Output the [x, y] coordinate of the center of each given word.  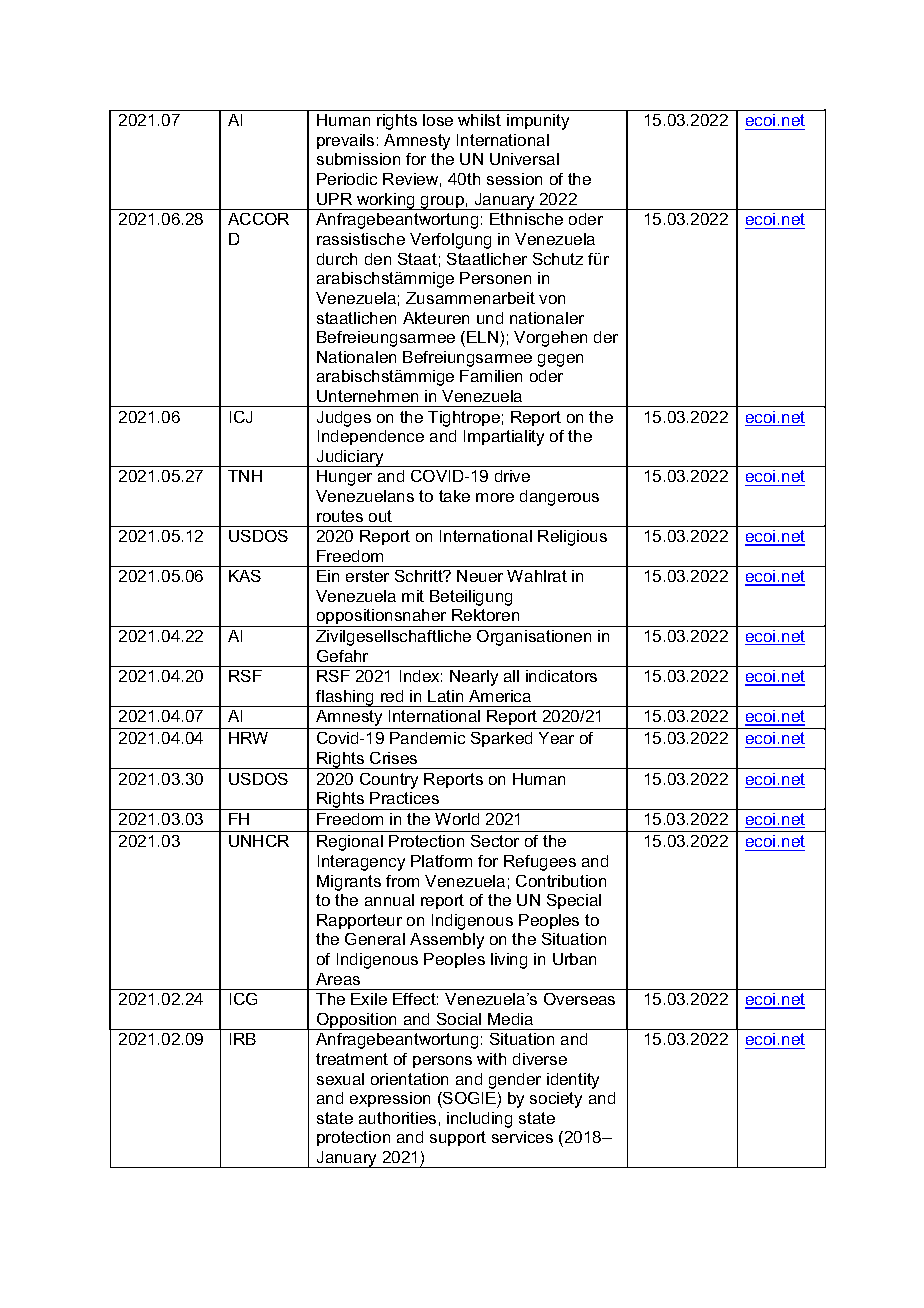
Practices [404, 798]
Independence [371, 437]
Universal [524, 159]
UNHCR [259, 841]
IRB [243, 1039]
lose [438, 120]
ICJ [241, 417]
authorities [397, 1118]
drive [512, 476]
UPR [334, 199]
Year [556, 738]
